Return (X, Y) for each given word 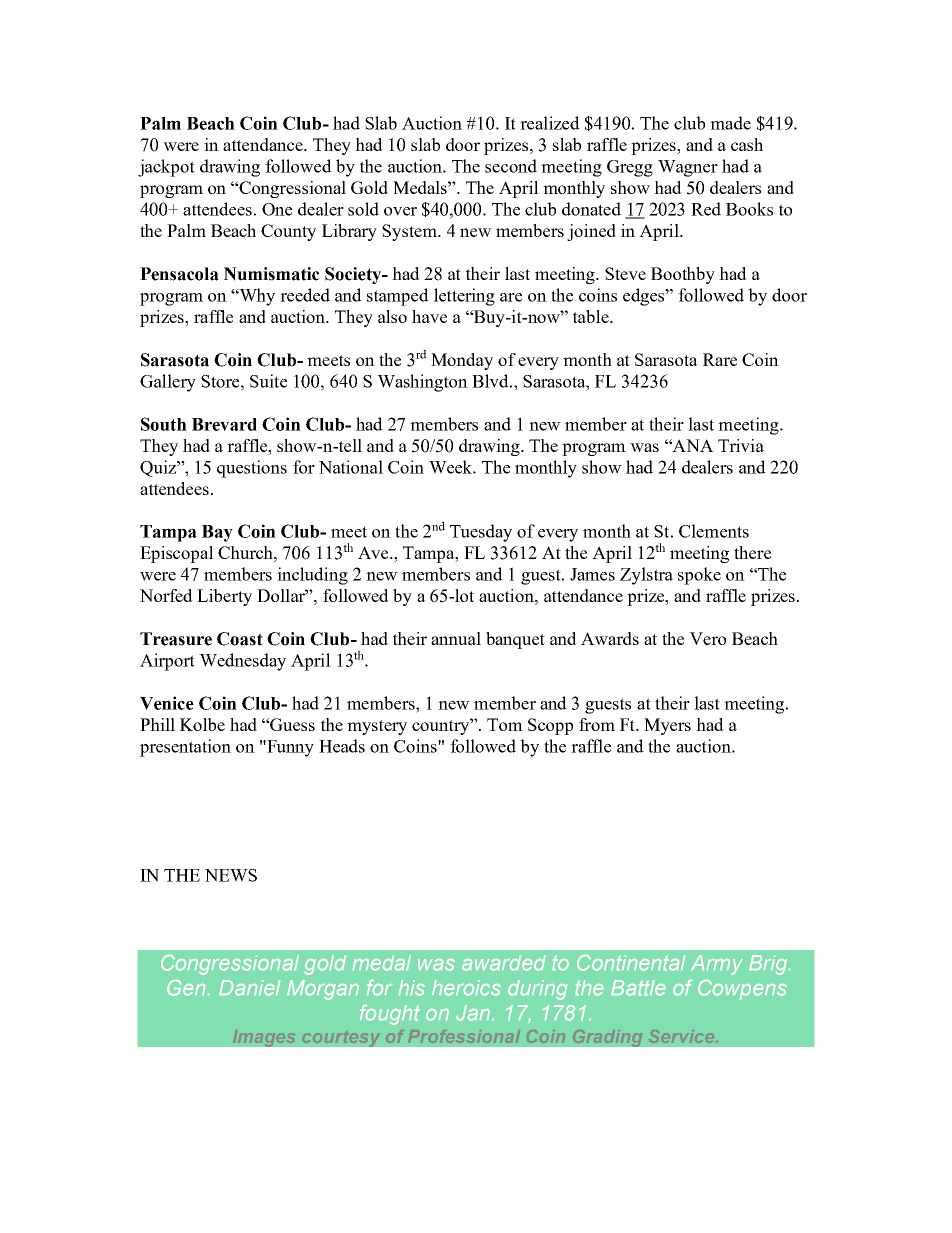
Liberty (224, 597)
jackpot (166, 168)
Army (717, 965)
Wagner (688, 168)
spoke (699, 576)
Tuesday (481, 533)
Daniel (249, 988)
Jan (473, 1013)
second (511, 166)
